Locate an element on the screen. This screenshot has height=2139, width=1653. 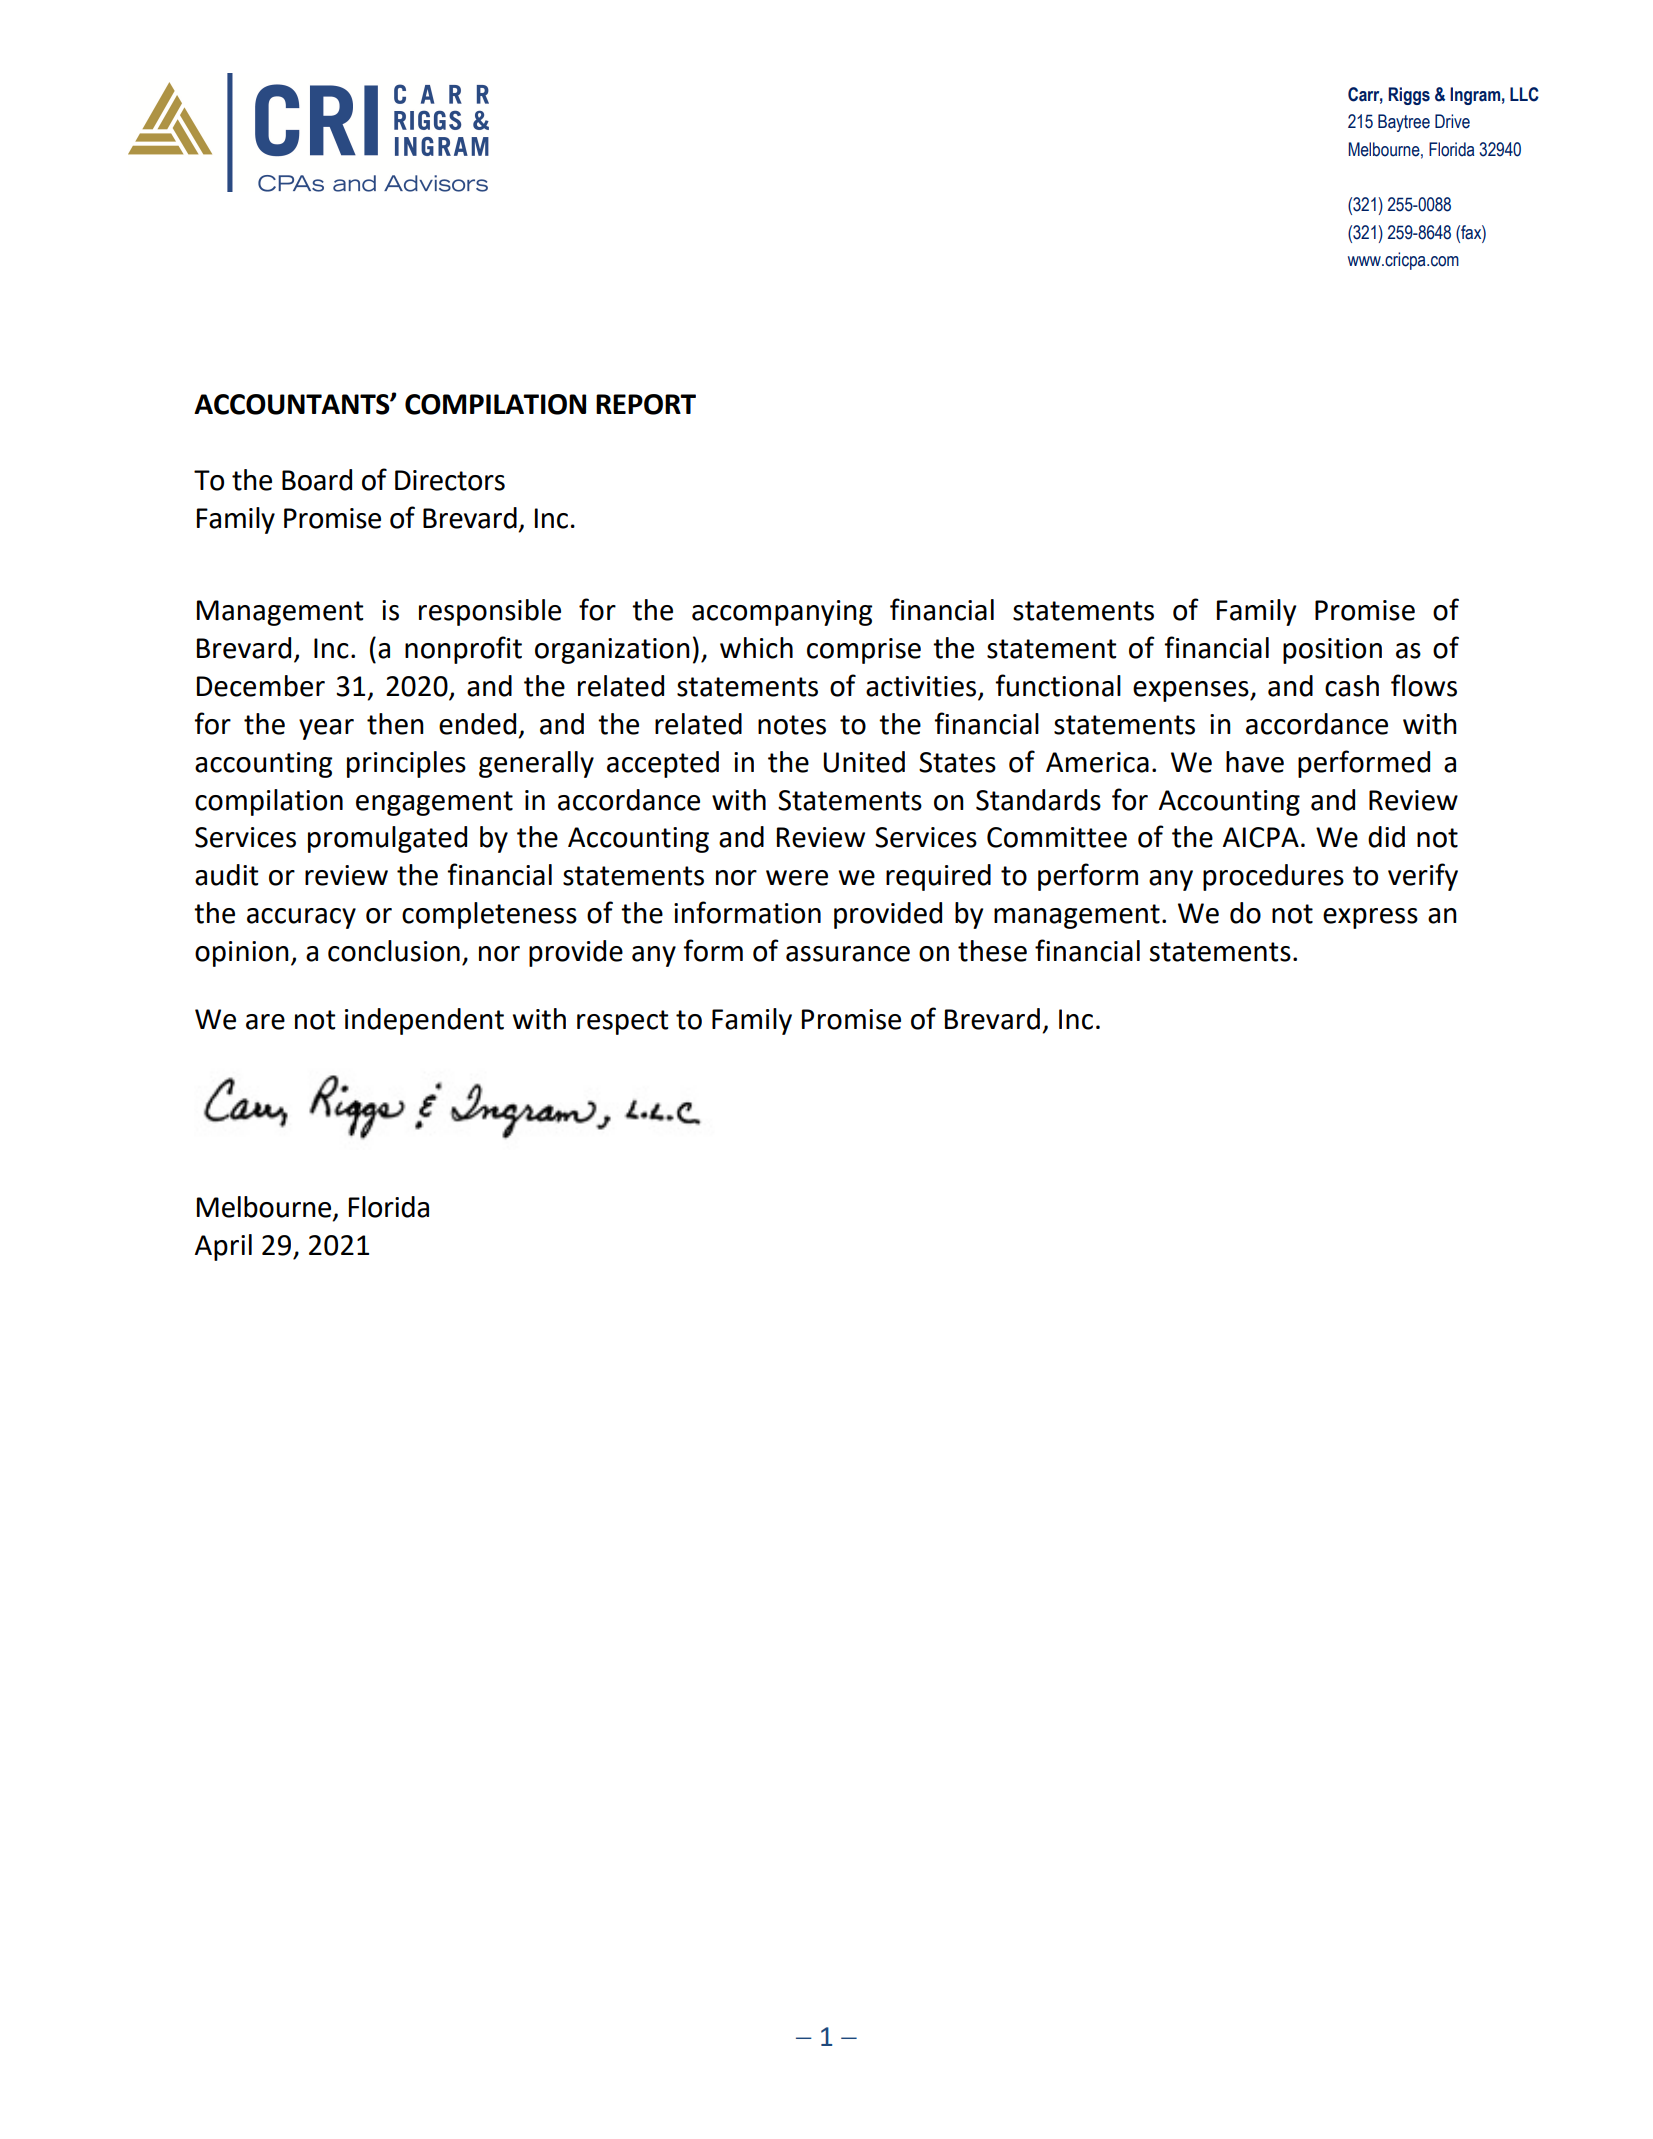
did is located at coordinates (1386, 837).
